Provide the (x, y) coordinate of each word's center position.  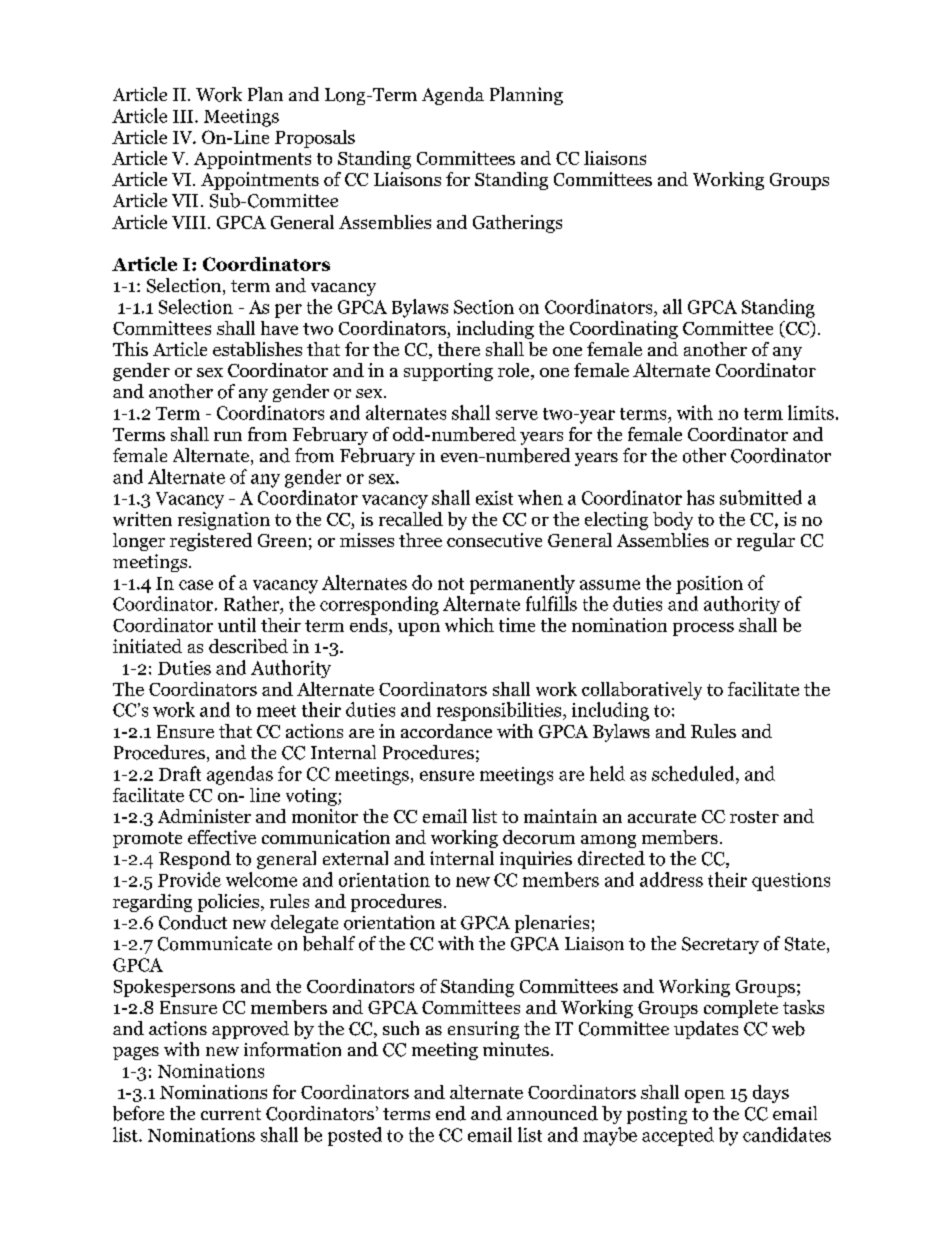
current (231, 1114)
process (703, 629)
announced (552, 1113)
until (237, 625)
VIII (189, 222)
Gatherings (517, 224)
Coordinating (624, 330)
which (469, 625)
